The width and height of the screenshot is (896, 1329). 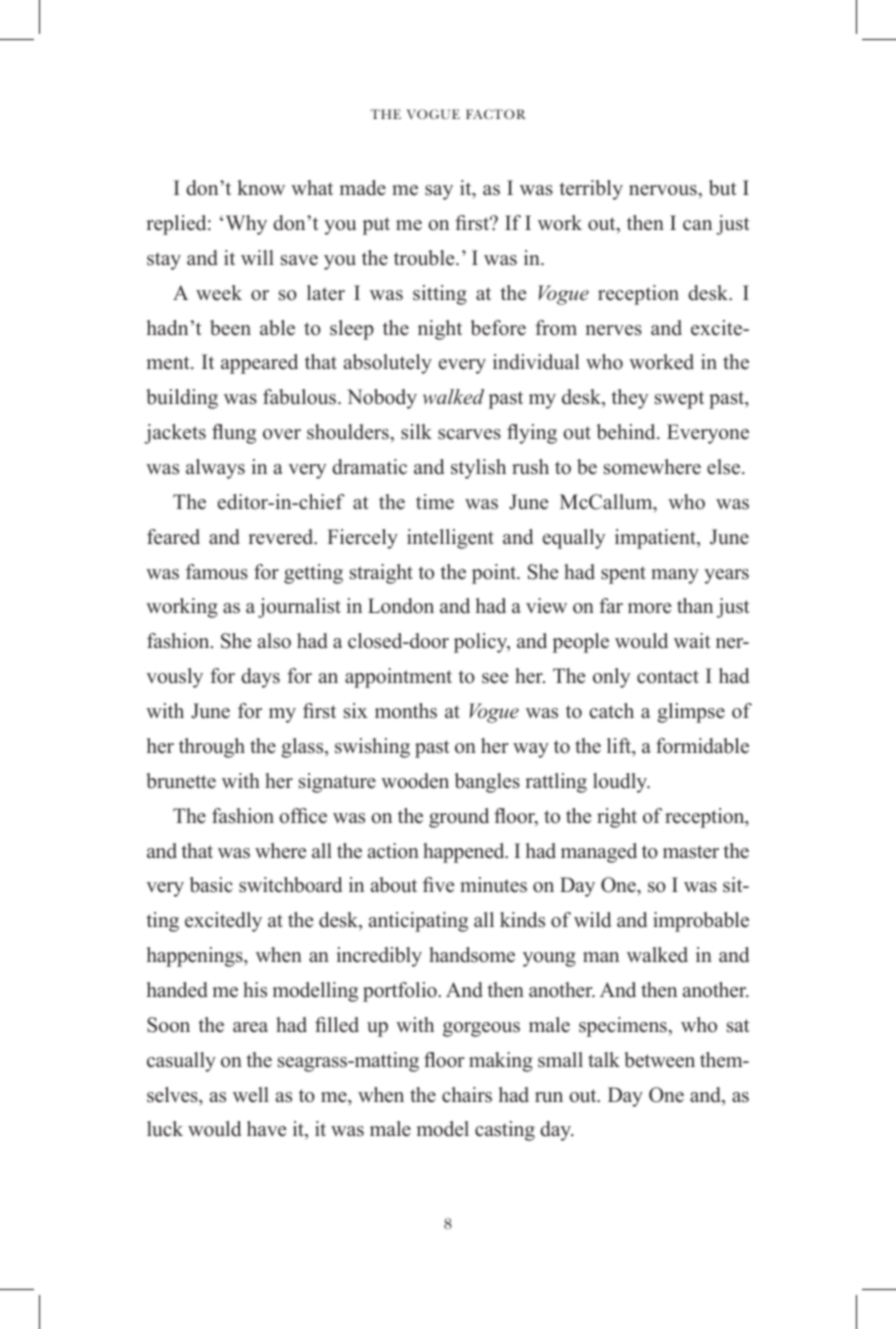 I want to click on between, so click(x=659, y=1060).
